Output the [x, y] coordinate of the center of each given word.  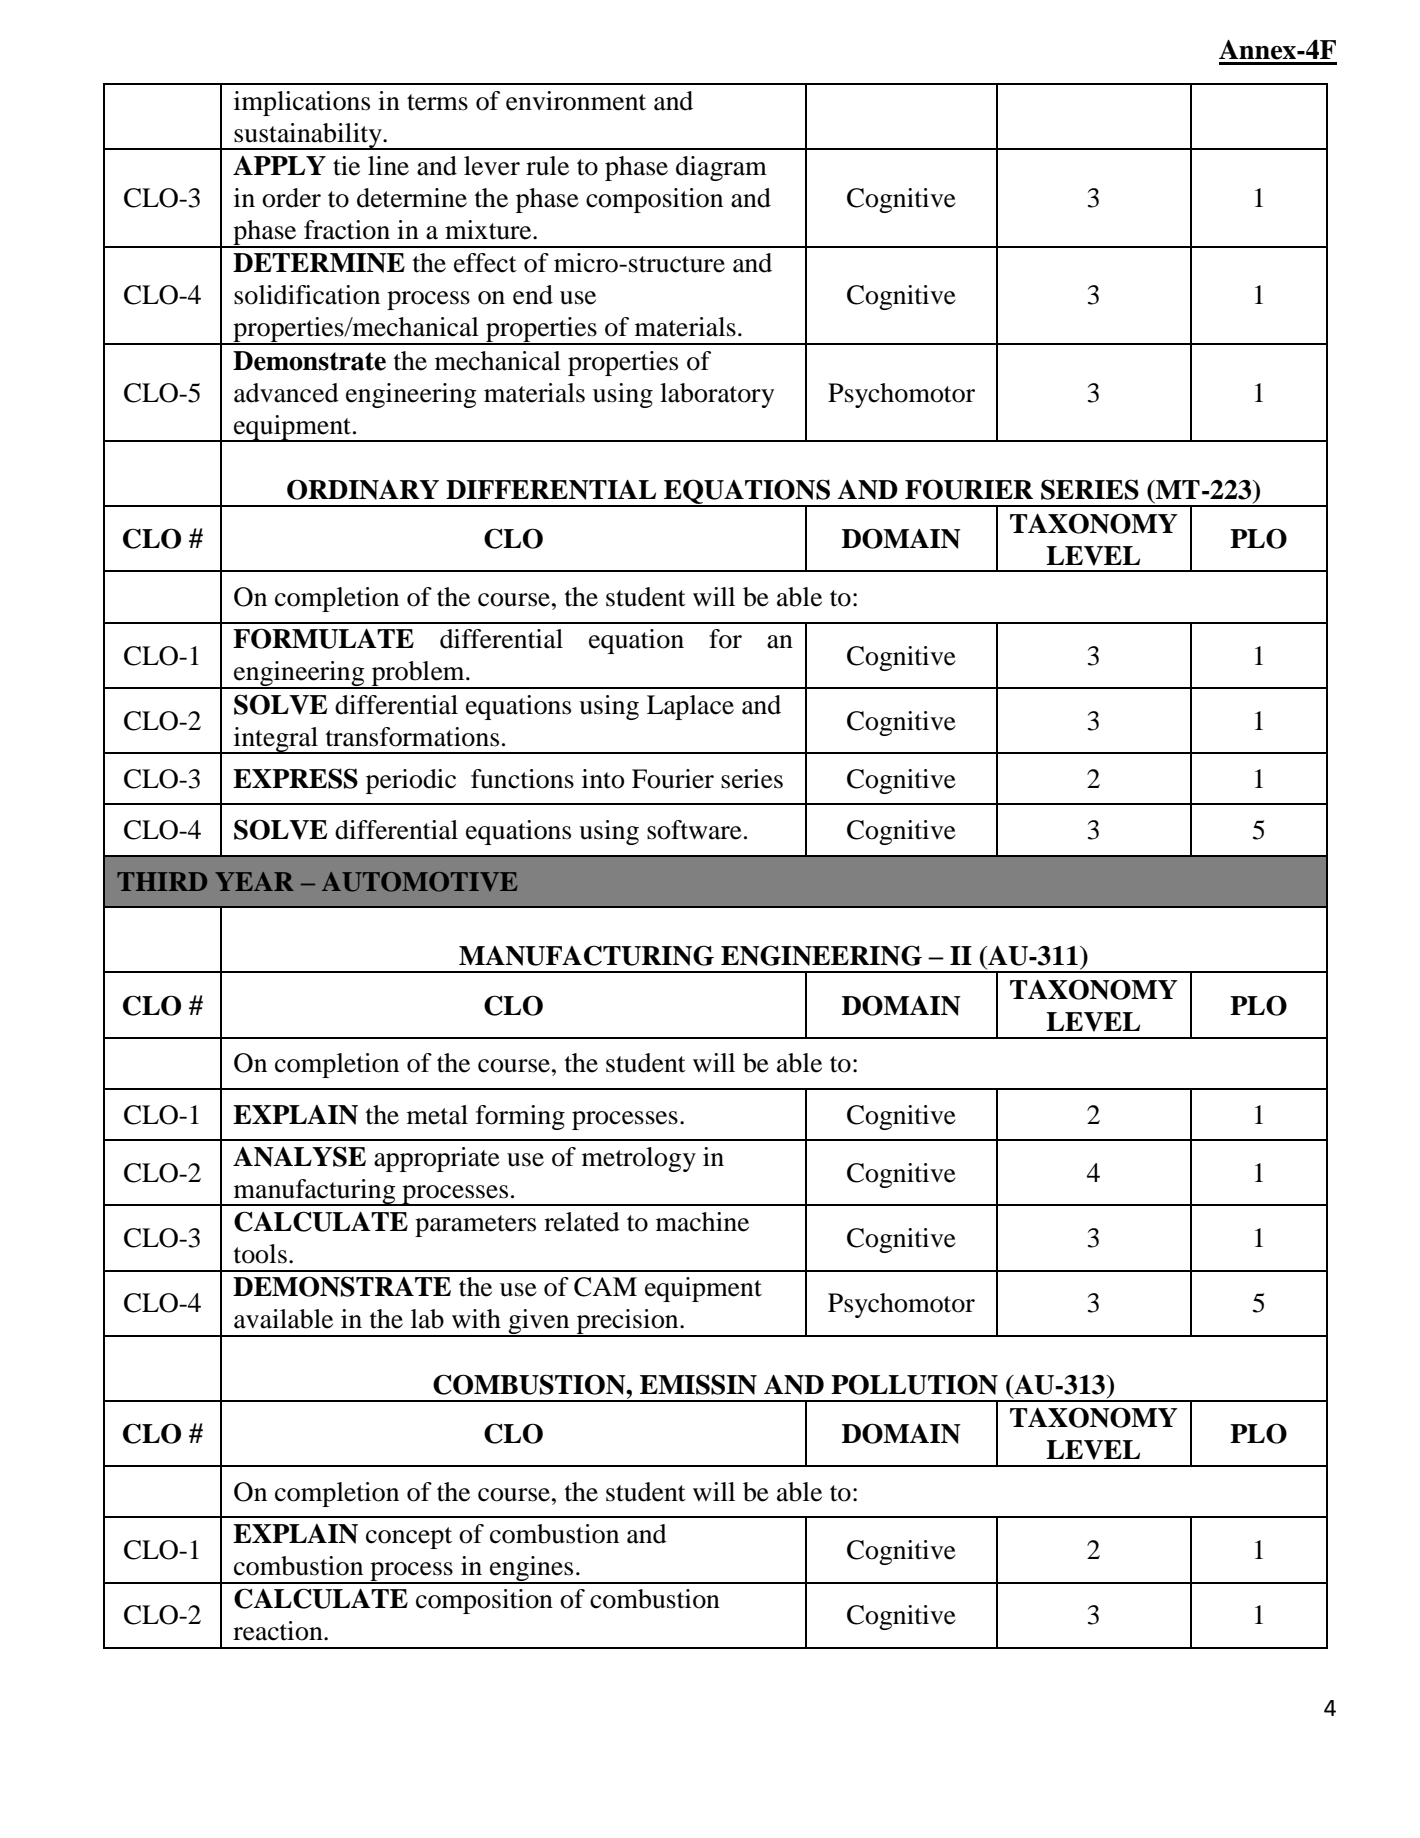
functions [522, 779]
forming [520, 1117]
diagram [721, 168]
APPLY [279, 165]
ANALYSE [299, 1156]
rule [547, 166]
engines [532, 1570]
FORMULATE [323, 638]
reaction [279, 1631]
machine [702, 1222]
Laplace [690, 707]
